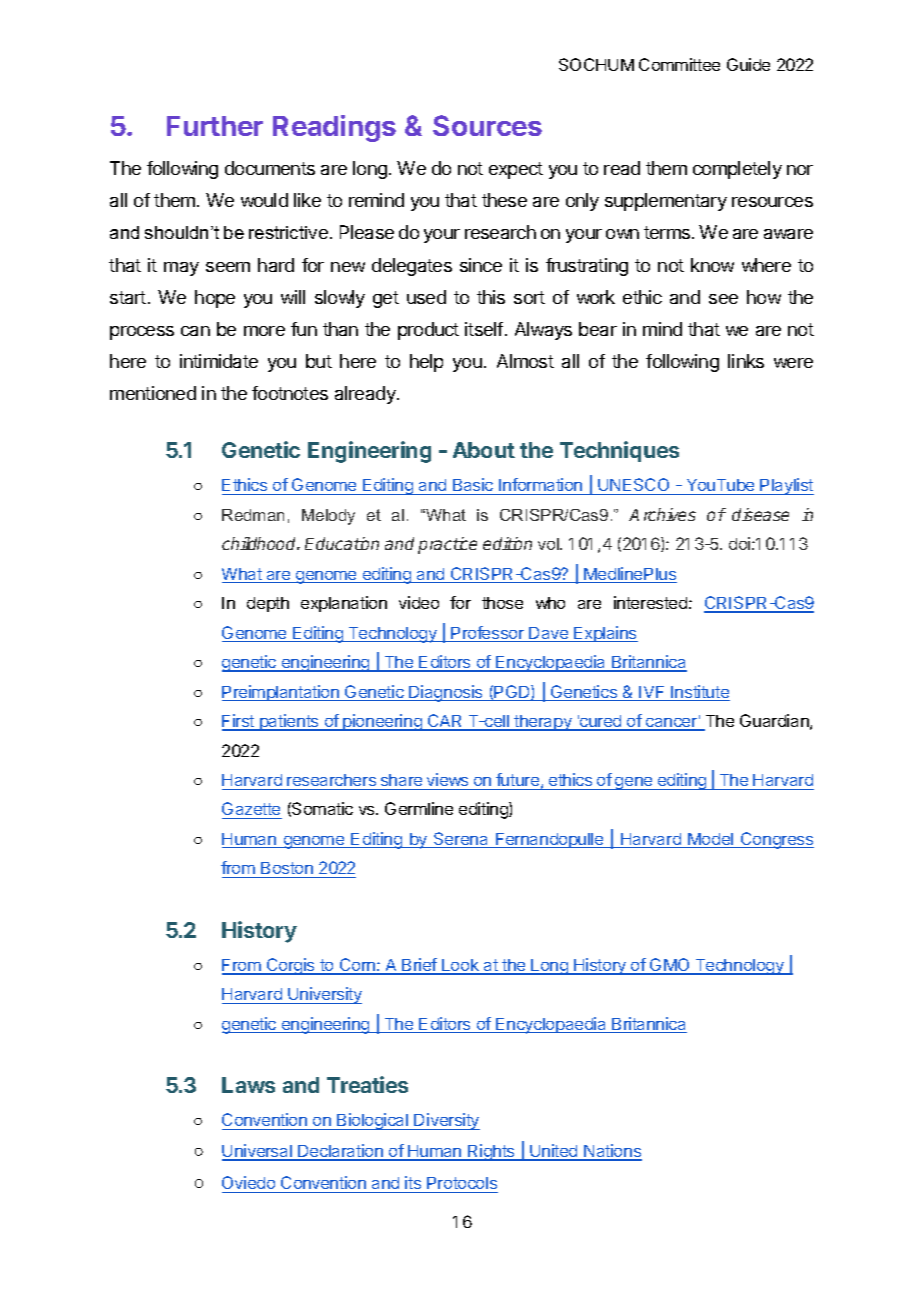  Describe the element at coordinates (268, 604) in the screenshot. I see `depth` at that location.
